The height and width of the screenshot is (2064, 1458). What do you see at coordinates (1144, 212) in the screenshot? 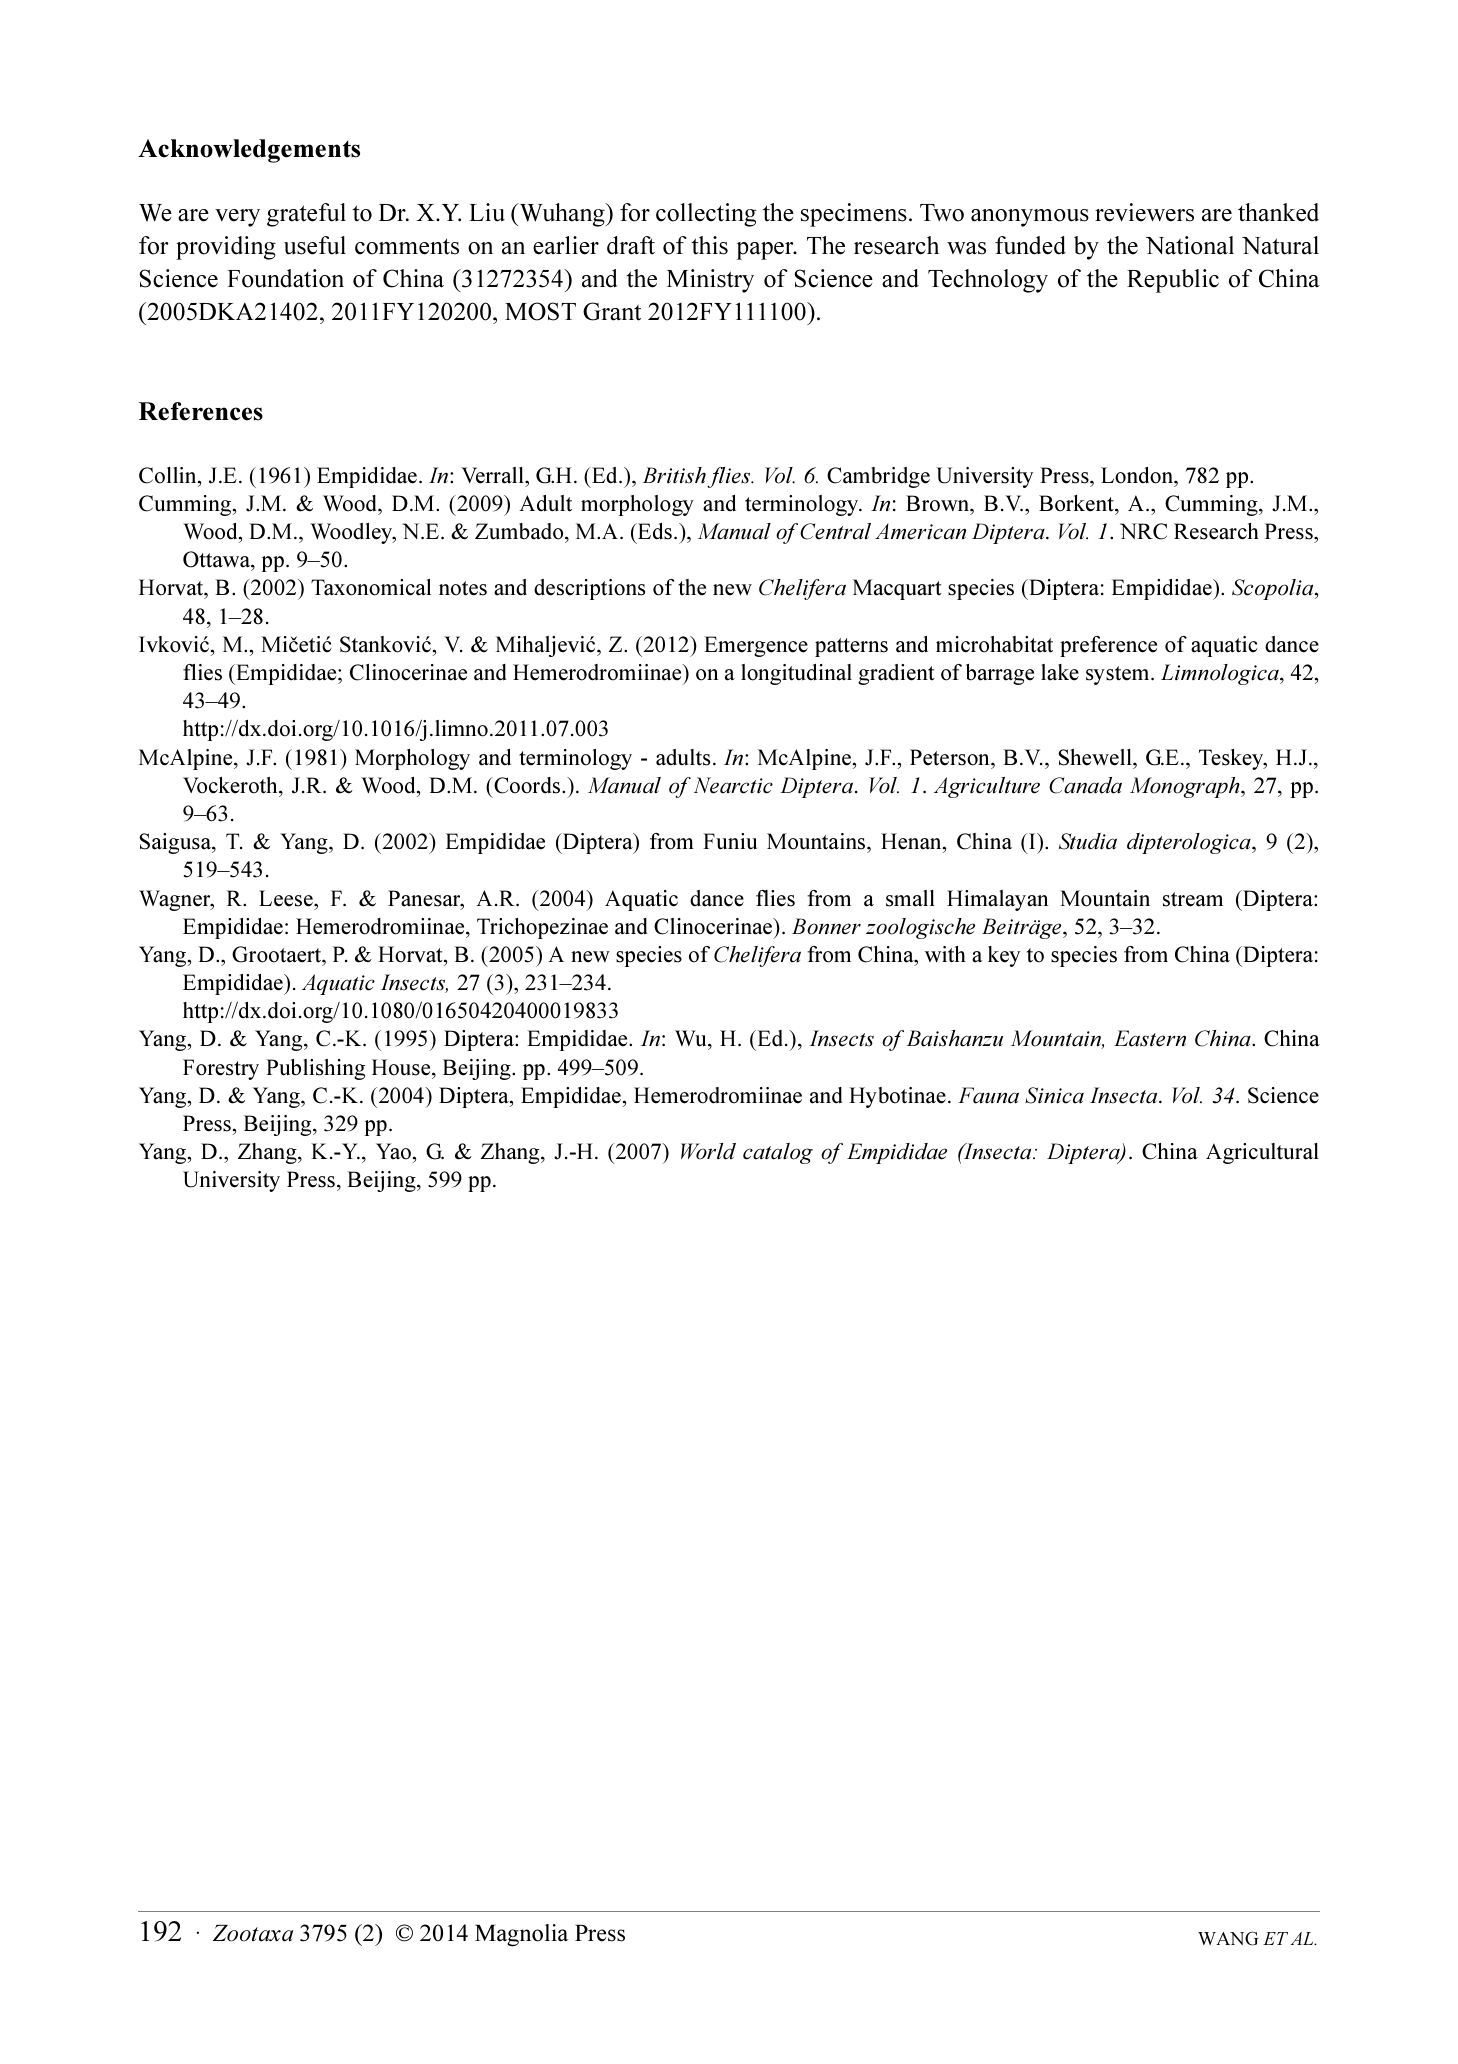
I see `reviewers` at bounding box center [1144, 212].
